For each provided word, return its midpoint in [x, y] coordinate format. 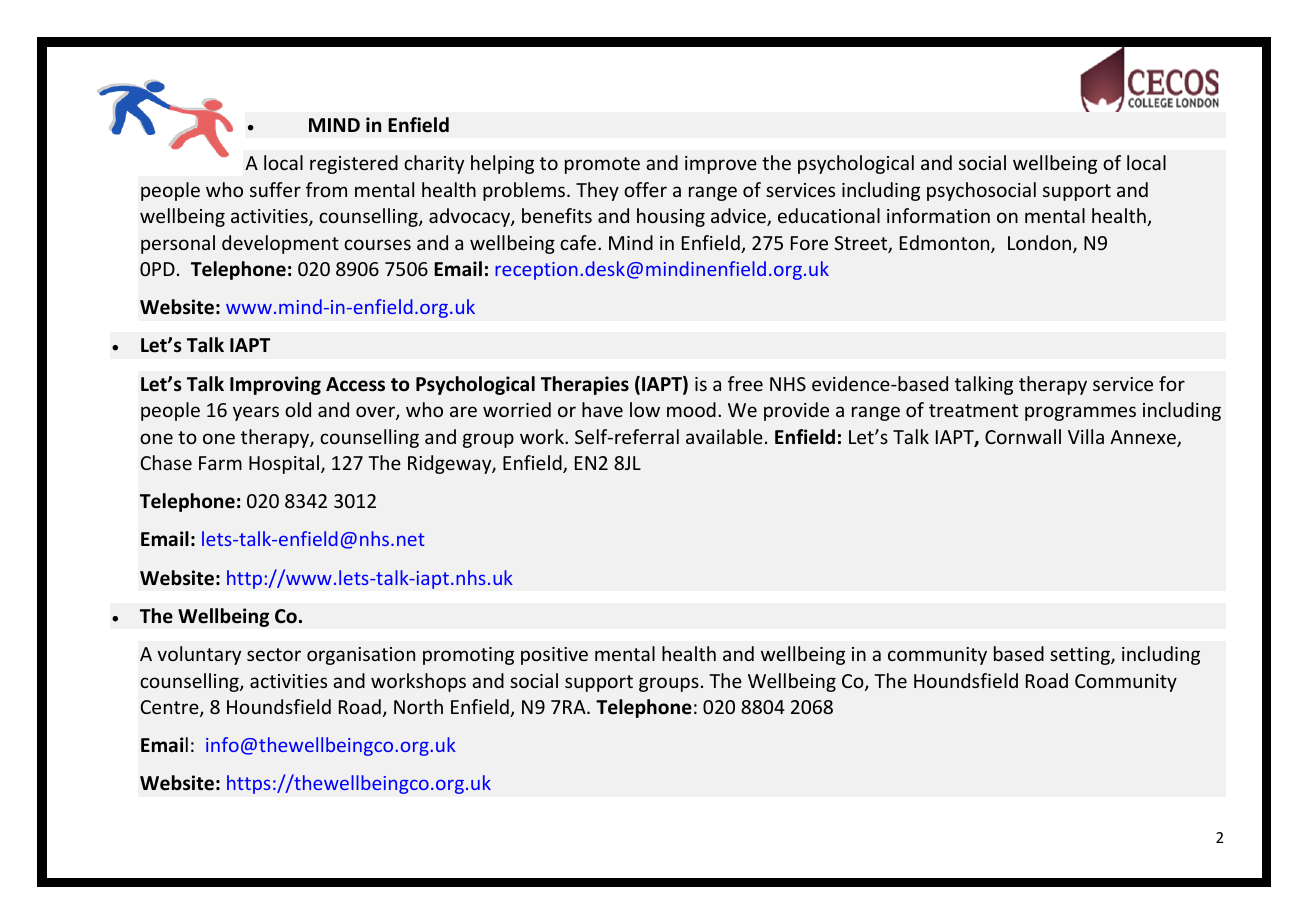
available [724, 436]
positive [554, 656]
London [1041, 244]
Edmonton [946, 244]
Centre [170, 708]
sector [274, 654]
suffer [275, 189]
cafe [579, 242]
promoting [468, 656]
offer [645, 189]
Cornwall [1023, 436]
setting [1081, 656]
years [256, 413]
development [280, 244]
